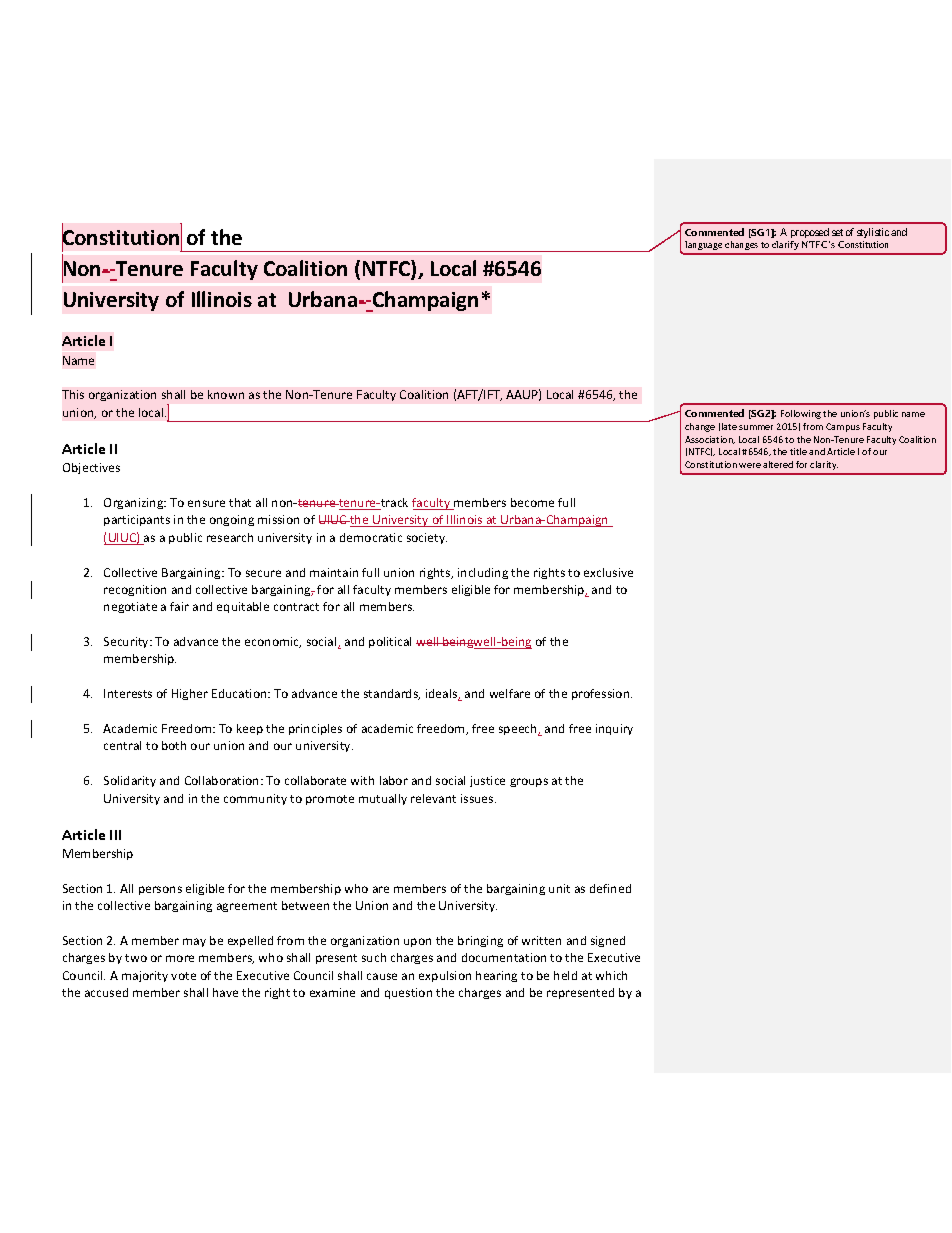 The image size is (952, 1233). I want to click on including, so click(483, 573).
